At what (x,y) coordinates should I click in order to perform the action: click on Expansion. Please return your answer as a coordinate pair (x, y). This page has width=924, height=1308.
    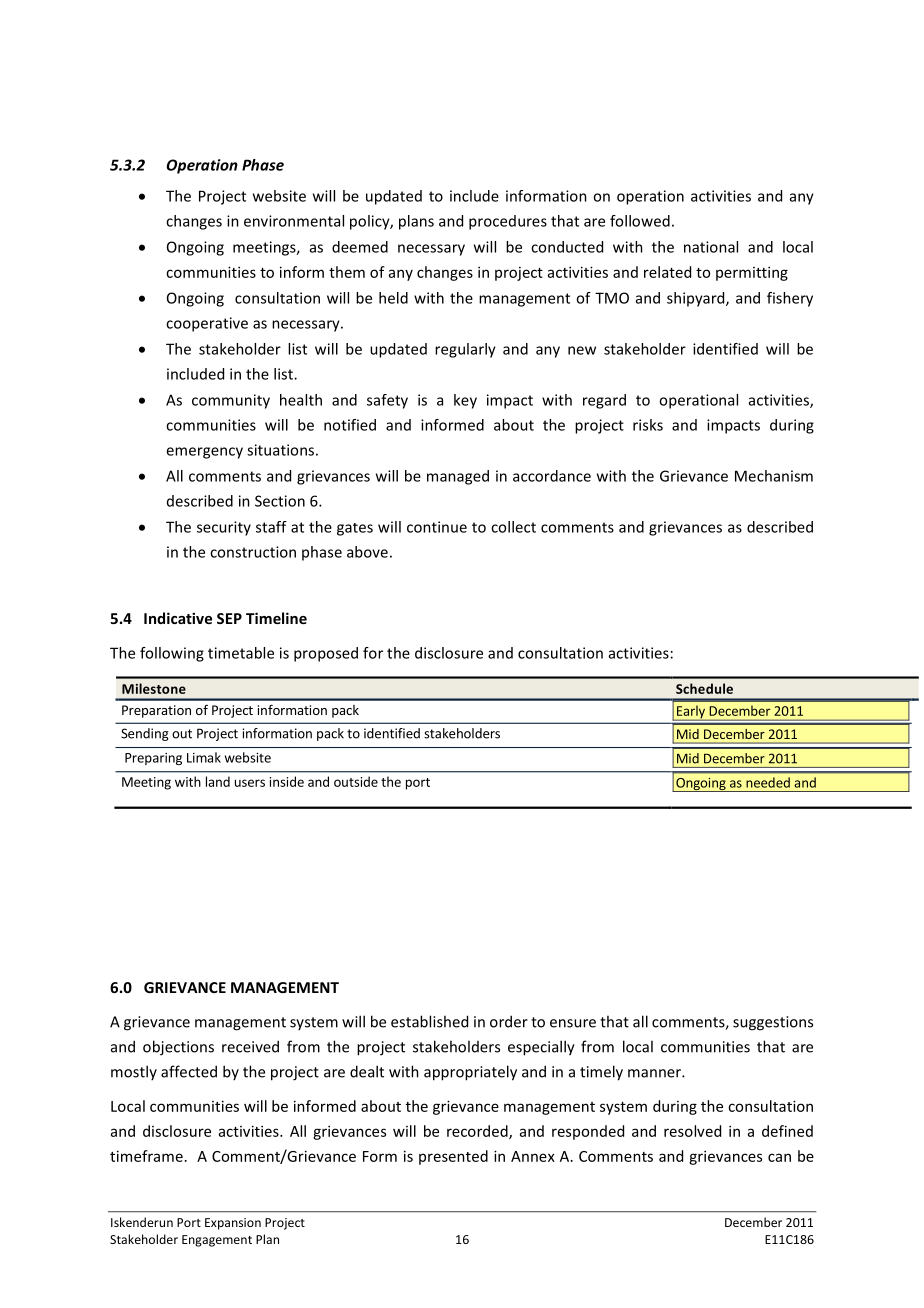
    Looking at the image, I should click on (233, 1224).
